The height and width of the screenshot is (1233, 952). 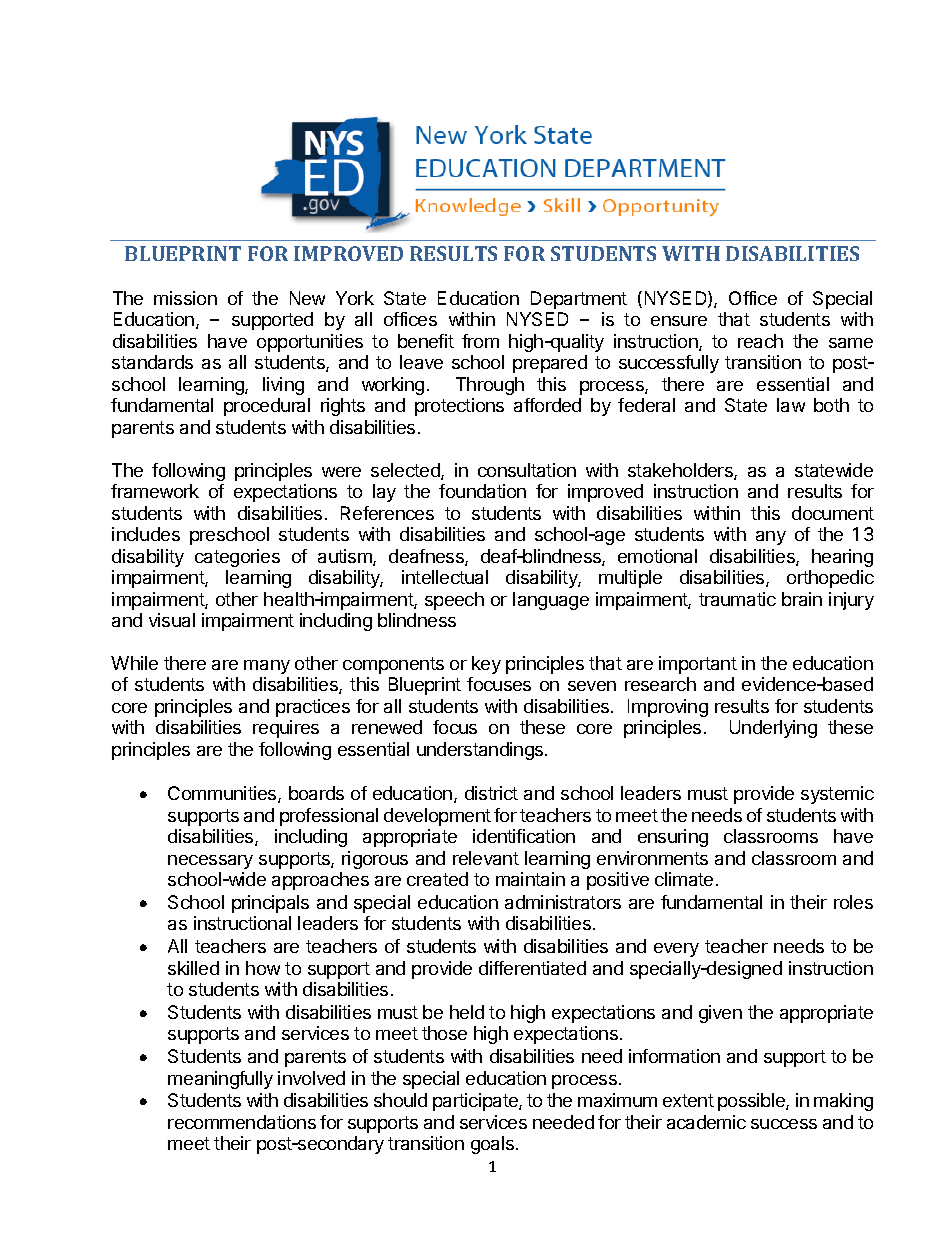 I want to click on academic, so click(x=706, y=1122).
